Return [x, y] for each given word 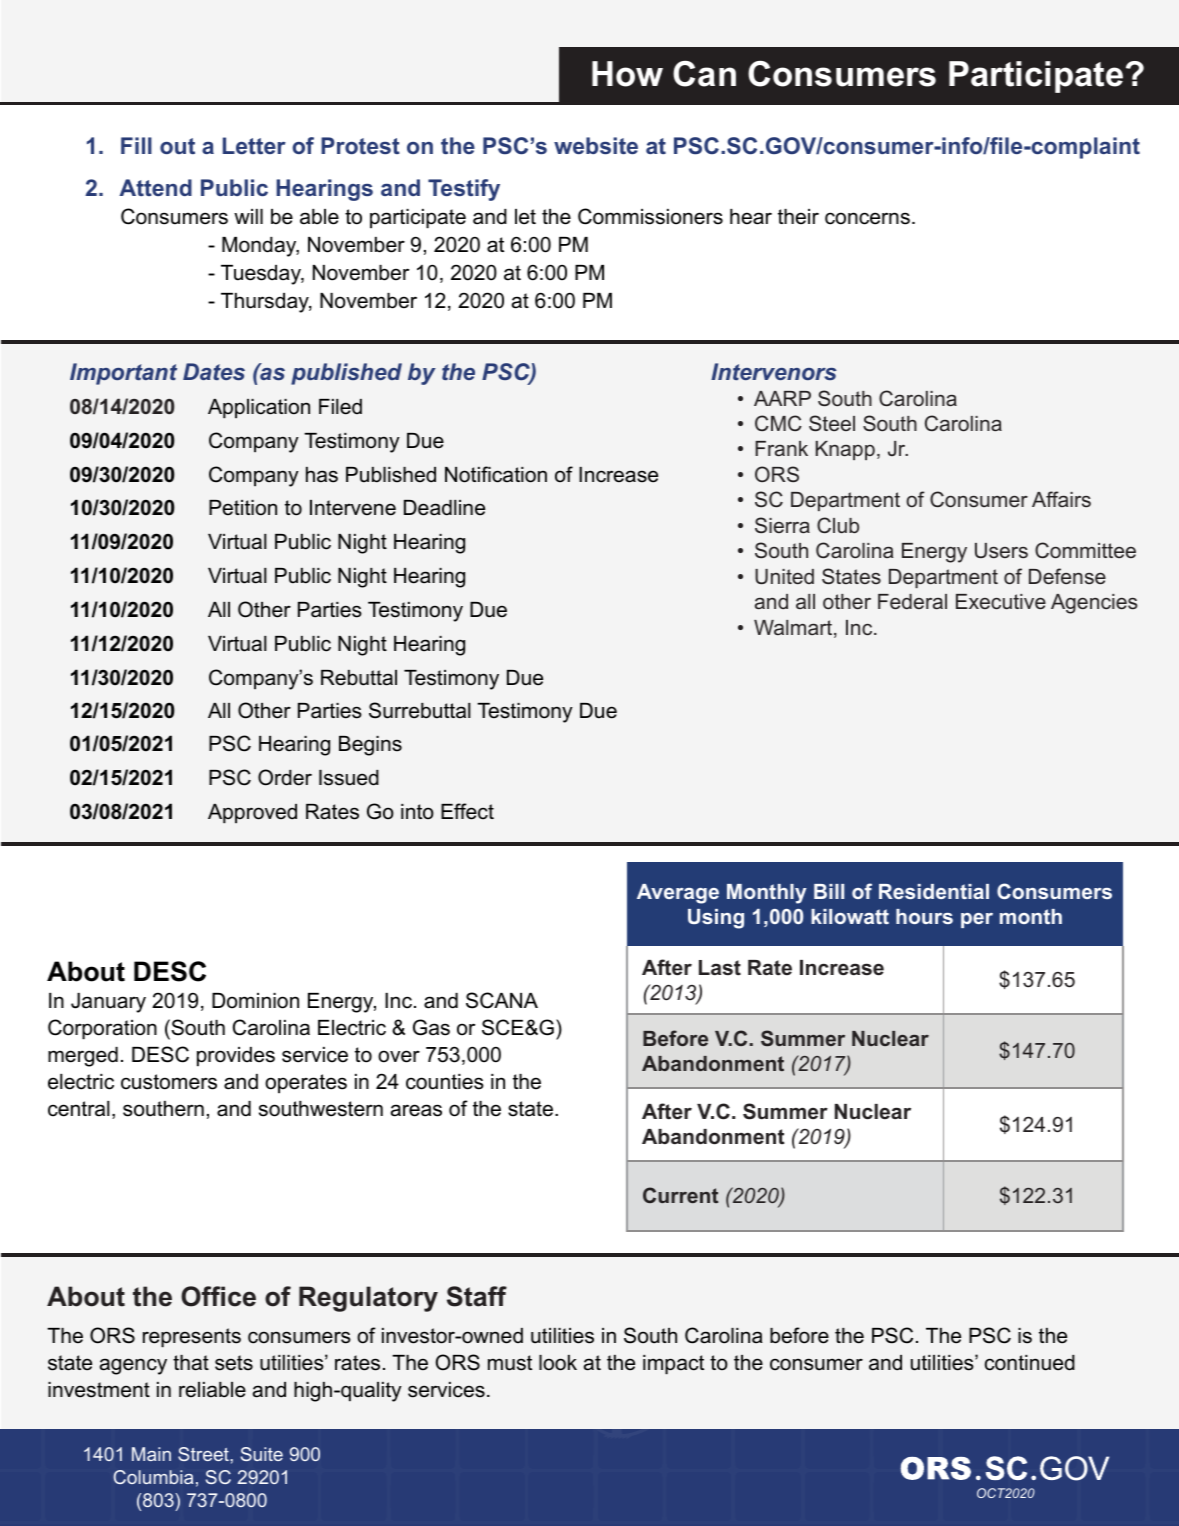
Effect [467, 811]
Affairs [1061, 499]
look [558, 1363]
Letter [254, 145]
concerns [867, 218]
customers [169, 1082]
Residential [934, 891]
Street [204, 1454]
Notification [496, 474]
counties [445, 1082]
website [596, 145]
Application [259, 409]
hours [924, 916]
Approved [252, 814]
